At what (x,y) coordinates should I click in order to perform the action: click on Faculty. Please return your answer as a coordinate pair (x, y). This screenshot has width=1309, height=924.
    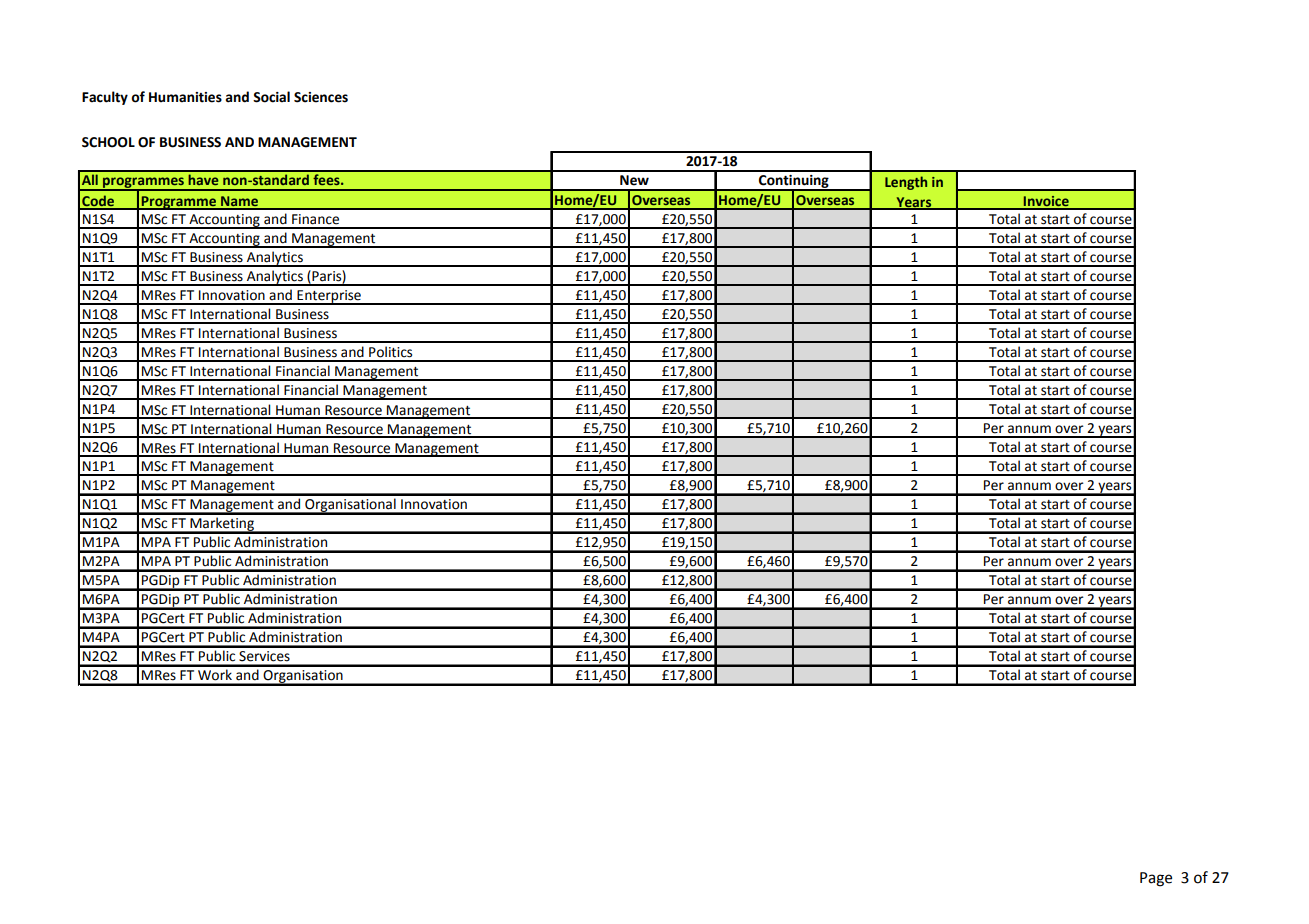
    Looking at the image, I should click on (105, 98).
